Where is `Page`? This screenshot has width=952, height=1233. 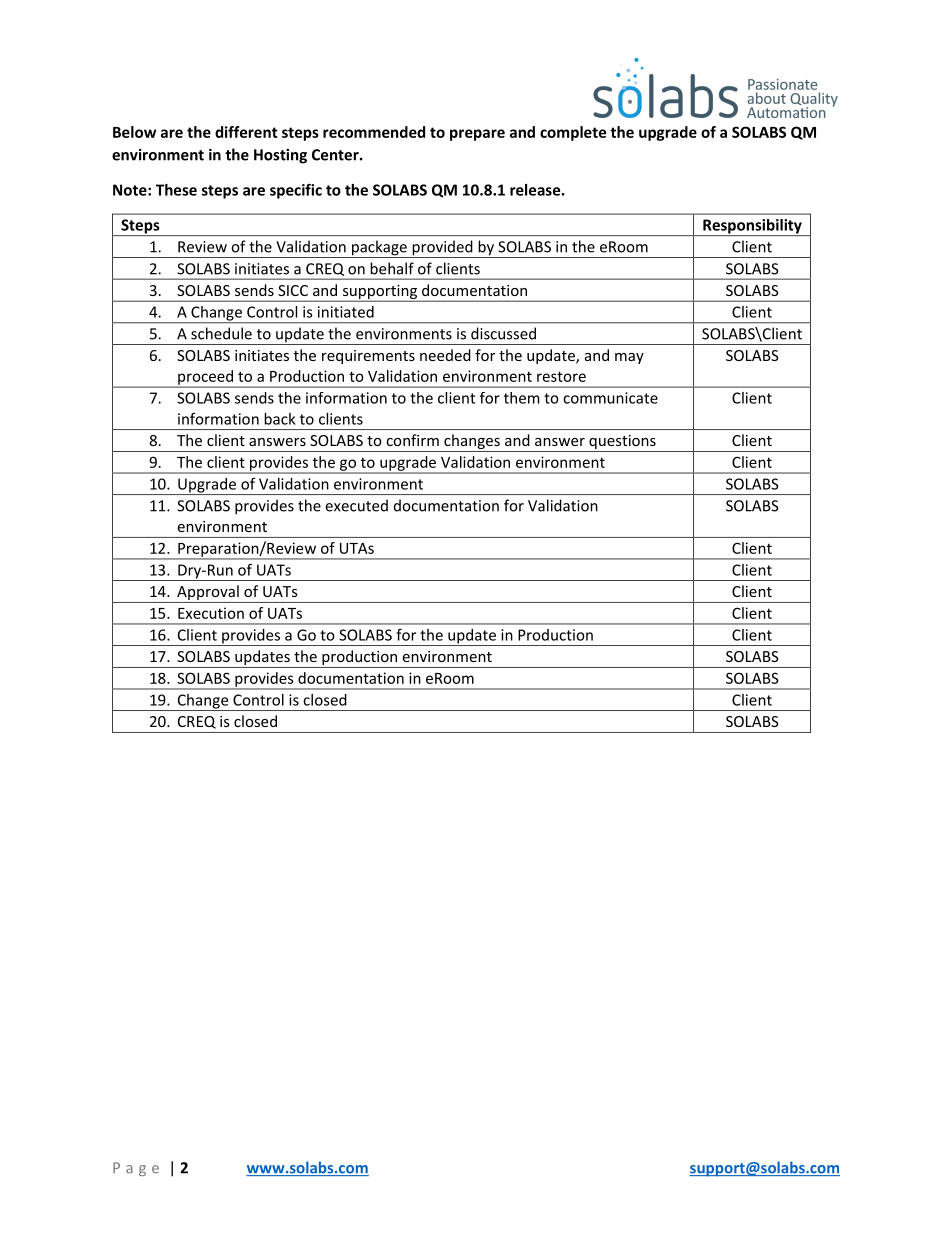 Page is located at coordinates (136, 1169).
